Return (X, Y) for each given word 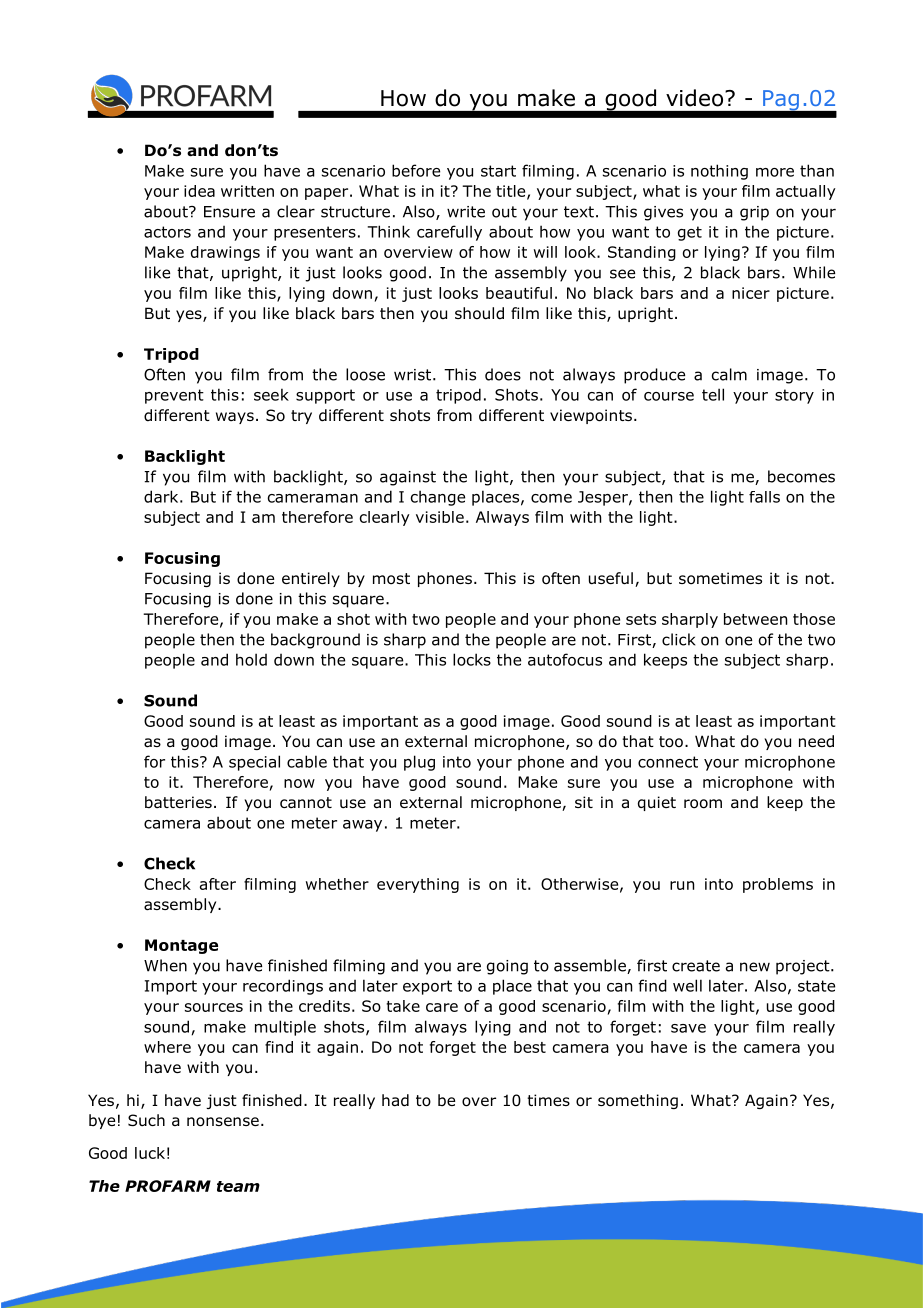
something (638, 1101)
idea (199, 191)
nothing (719, 172)
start (498, 171)
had (395, 1100)
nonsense (223, 1122)
